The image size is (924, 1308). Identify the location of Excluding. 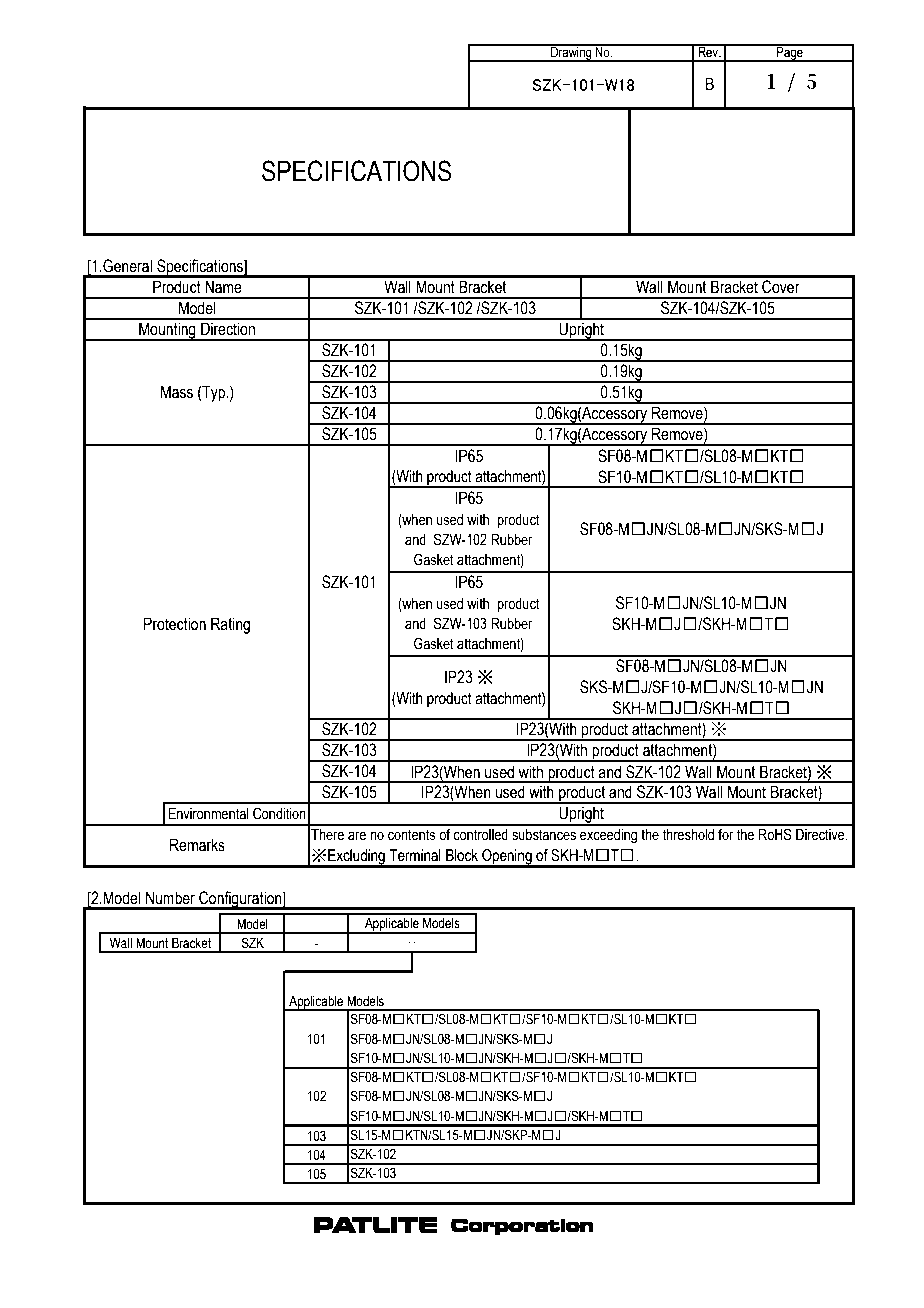
(356, 858).
